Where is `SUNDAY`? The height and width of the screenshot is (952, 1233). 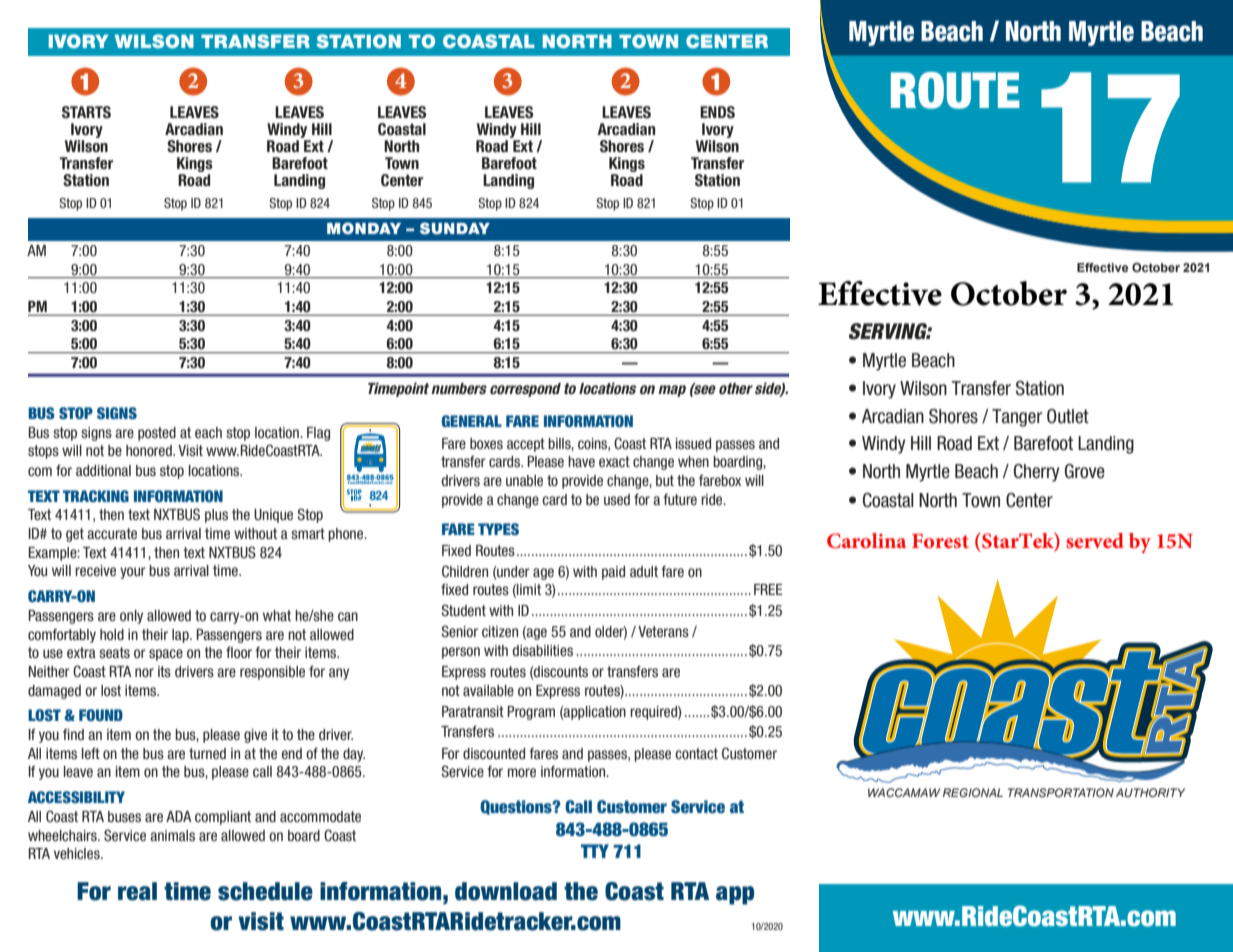 SUNDAY is located at coordinates (455, 228).
